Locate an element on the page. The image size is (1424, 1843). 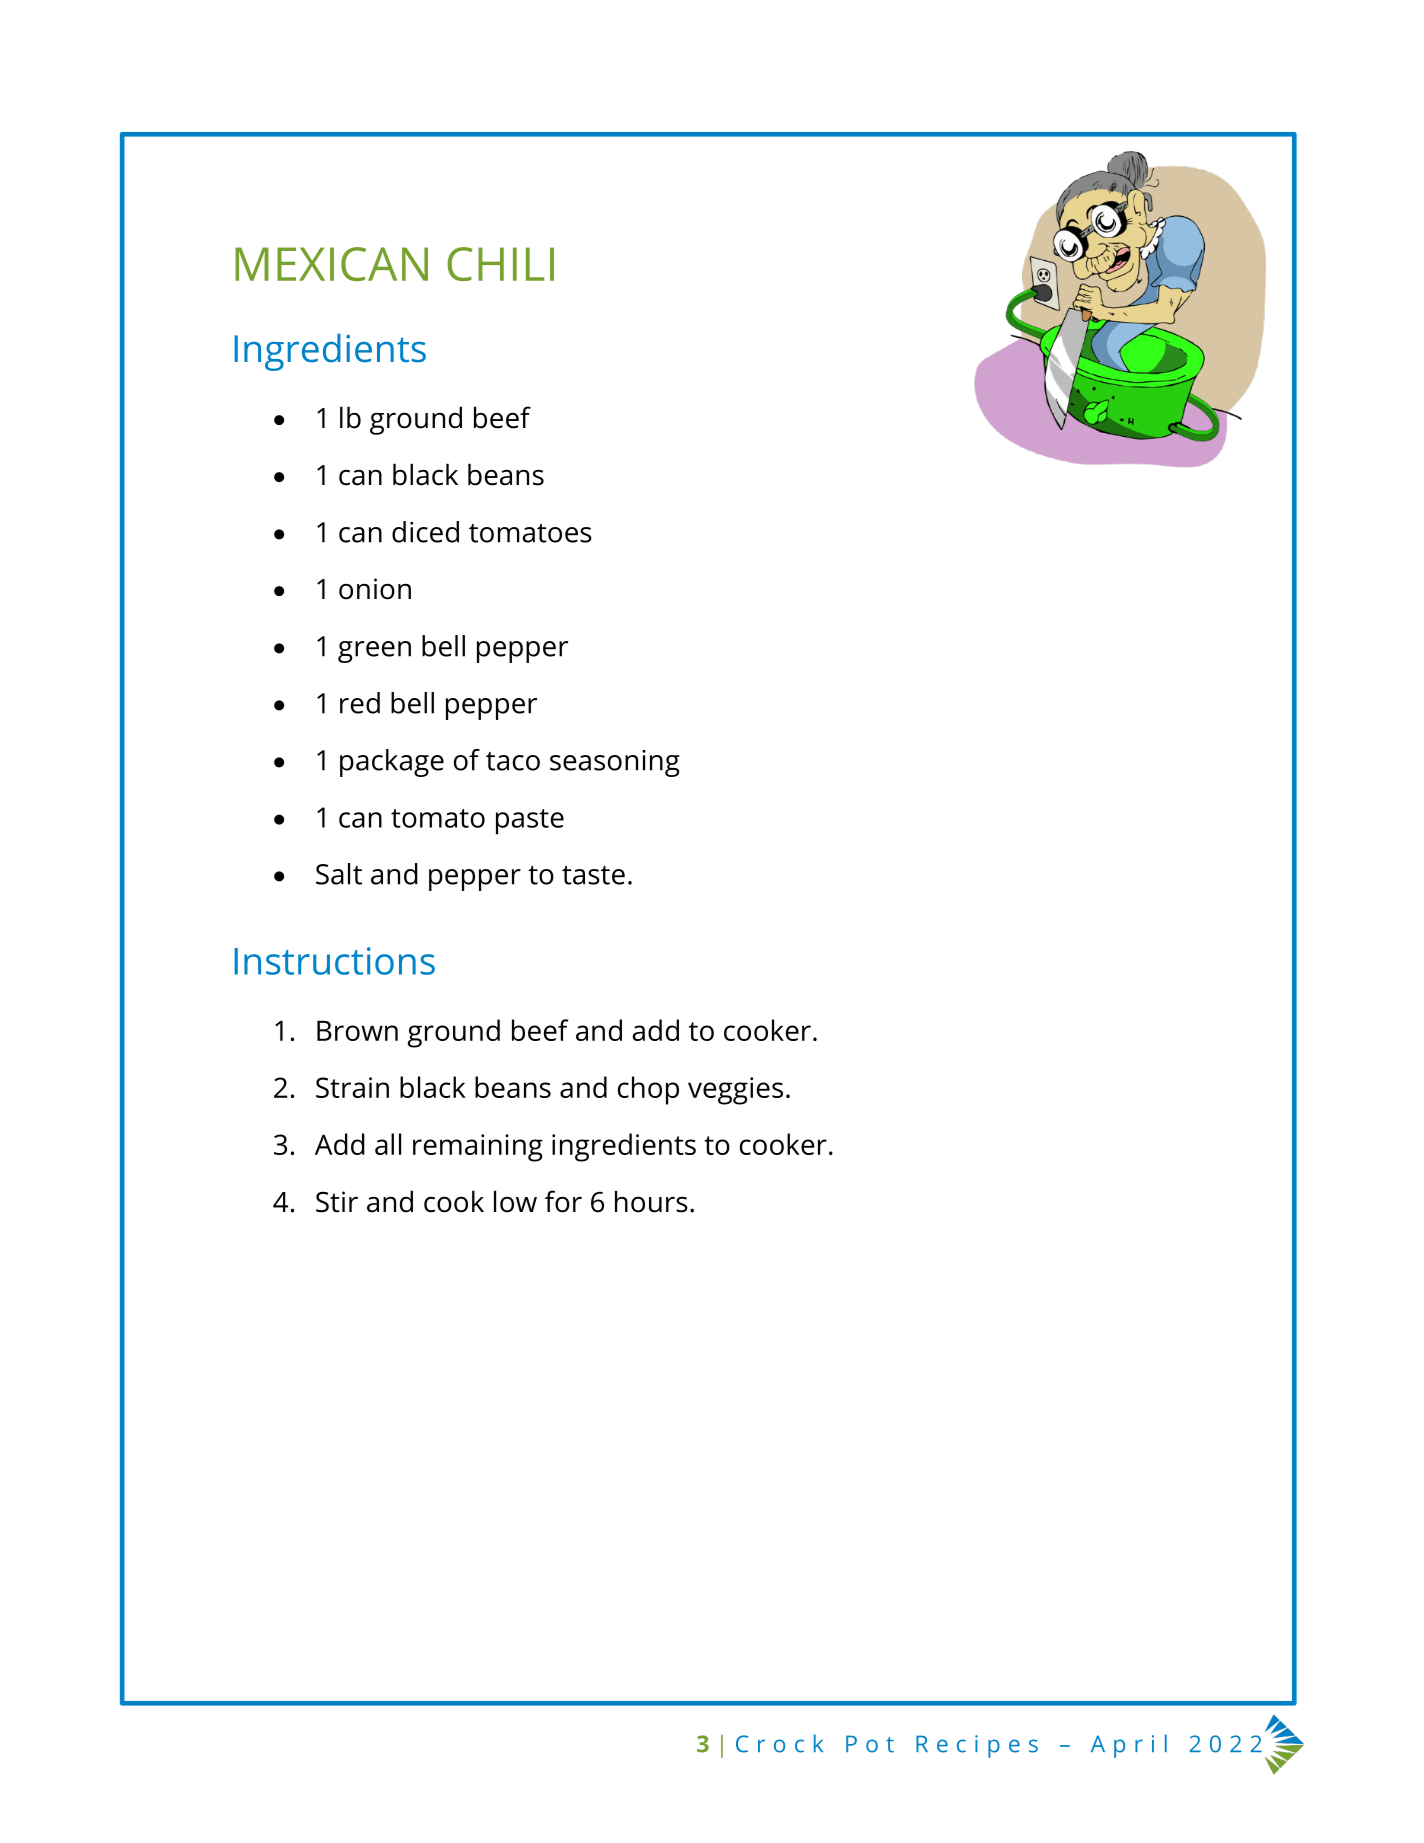
Crock is located at coordinates (779, 1743).
